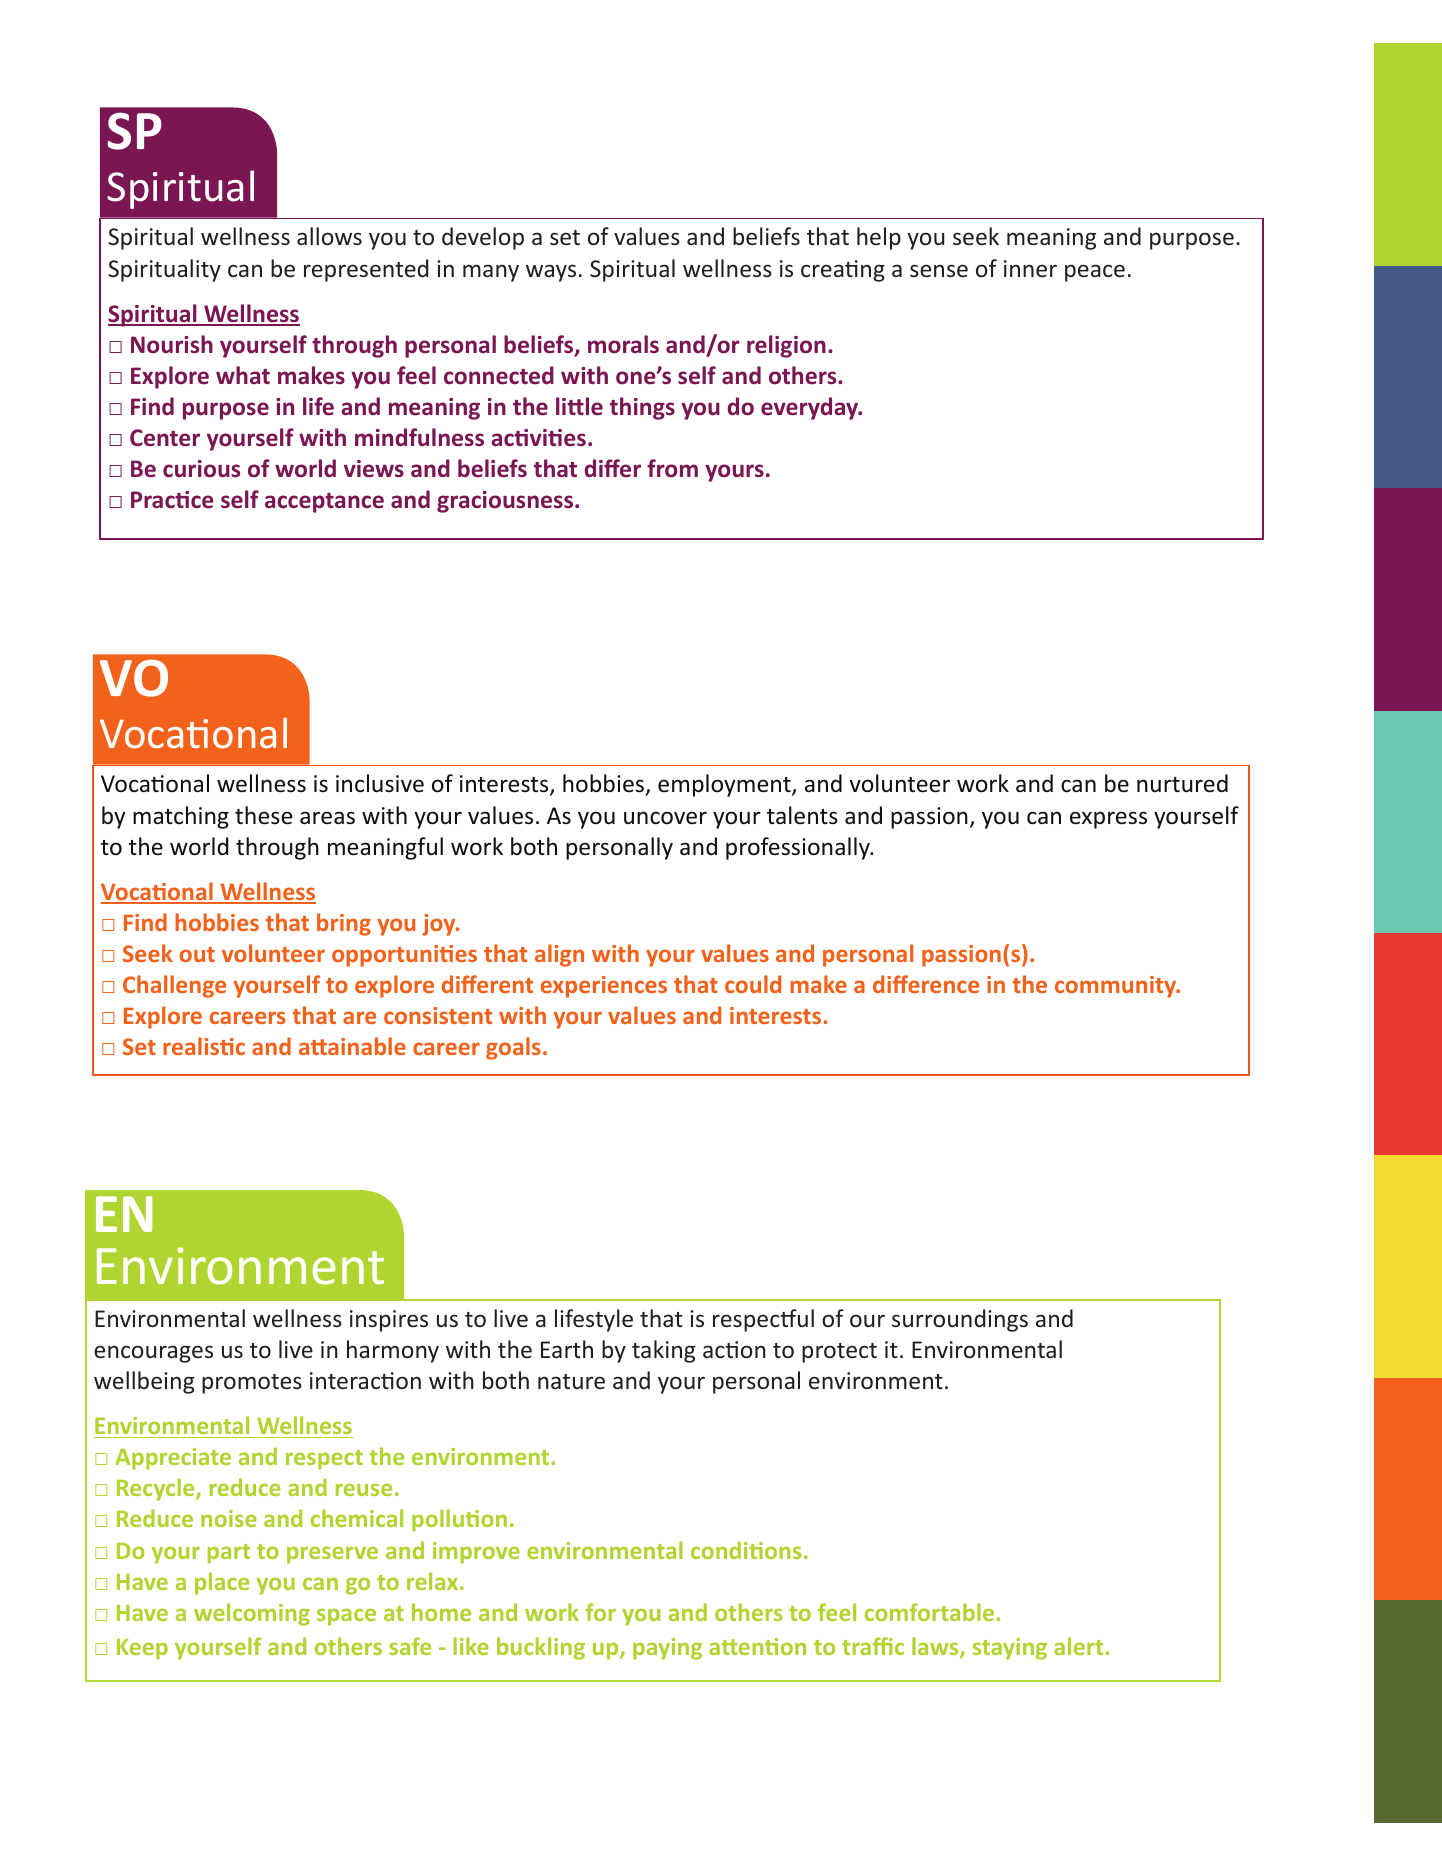 The image size is (1442, 1866). What do you see at coordinates (1030, 268) in the screenshot?
I see `inner` at bounding box center [1030, 268].
